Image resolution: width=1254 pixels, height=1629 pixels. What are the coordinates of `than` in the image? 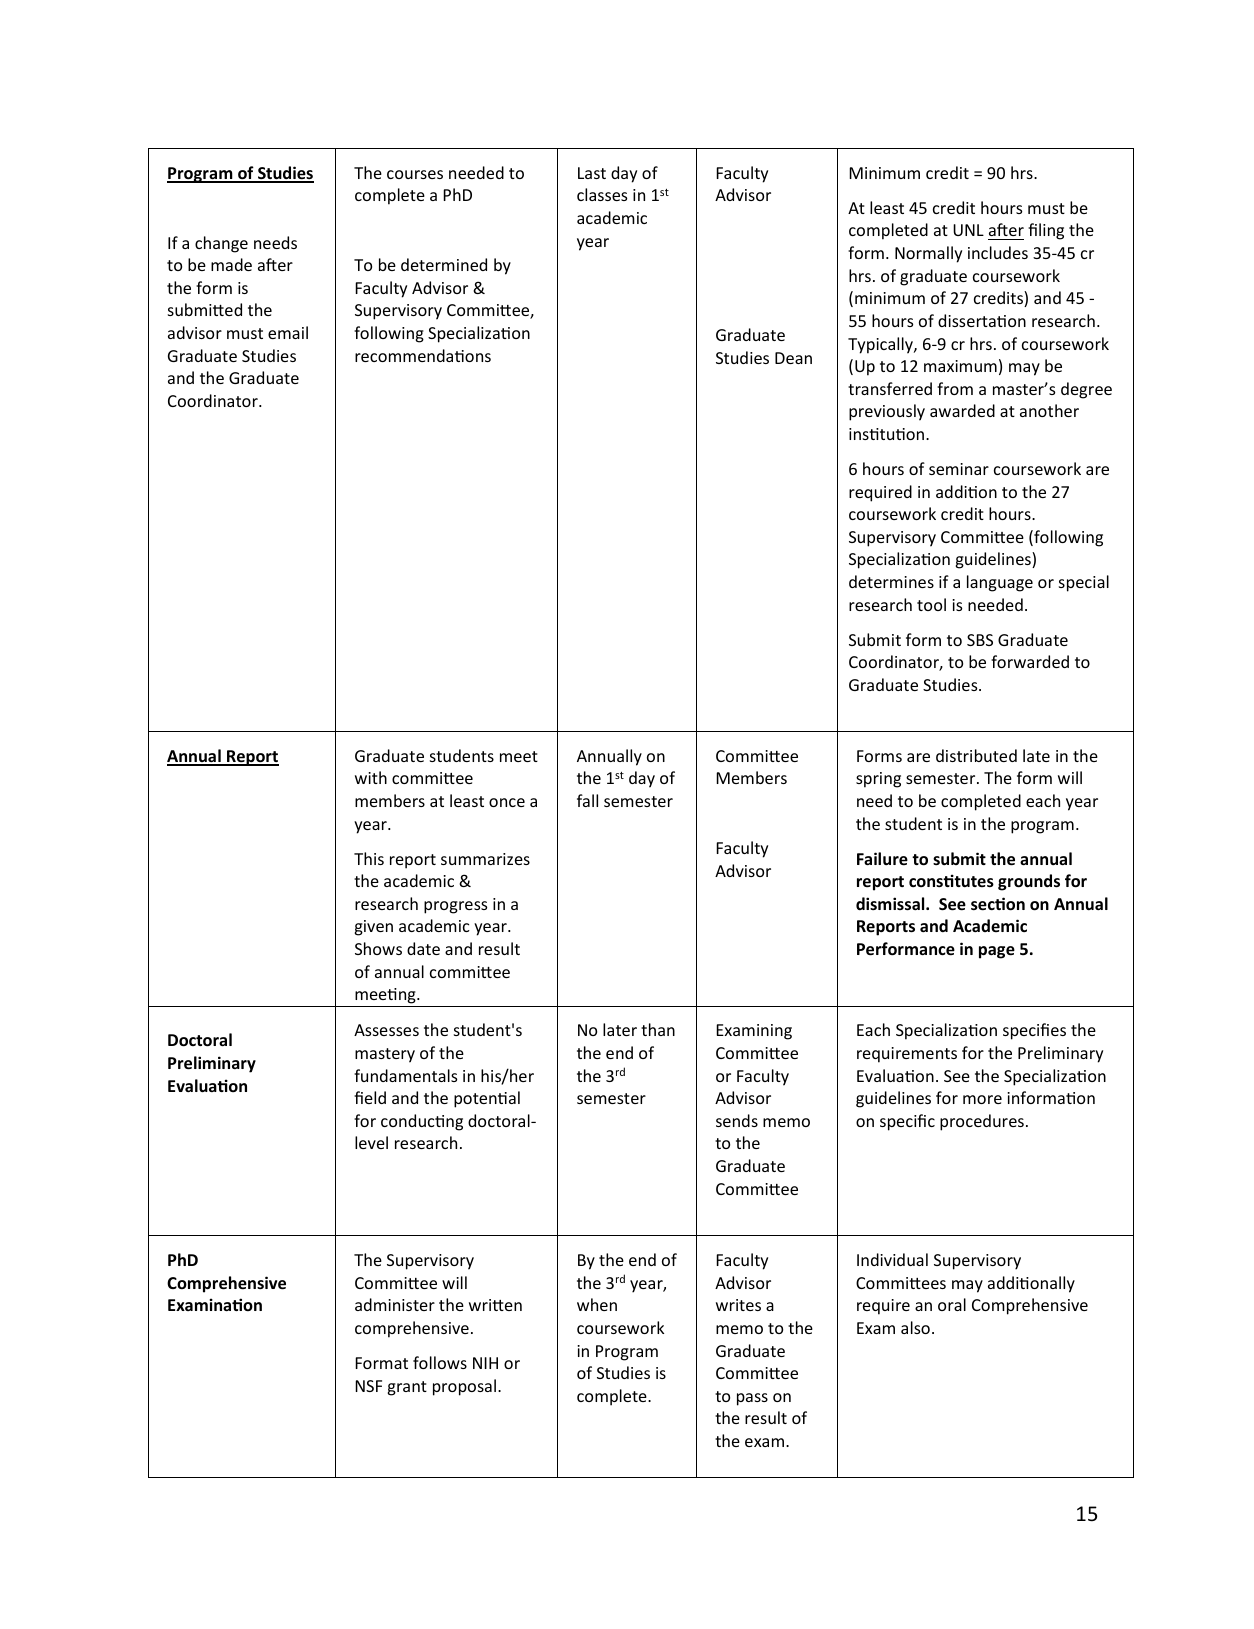 It's located at (658, 1029).
